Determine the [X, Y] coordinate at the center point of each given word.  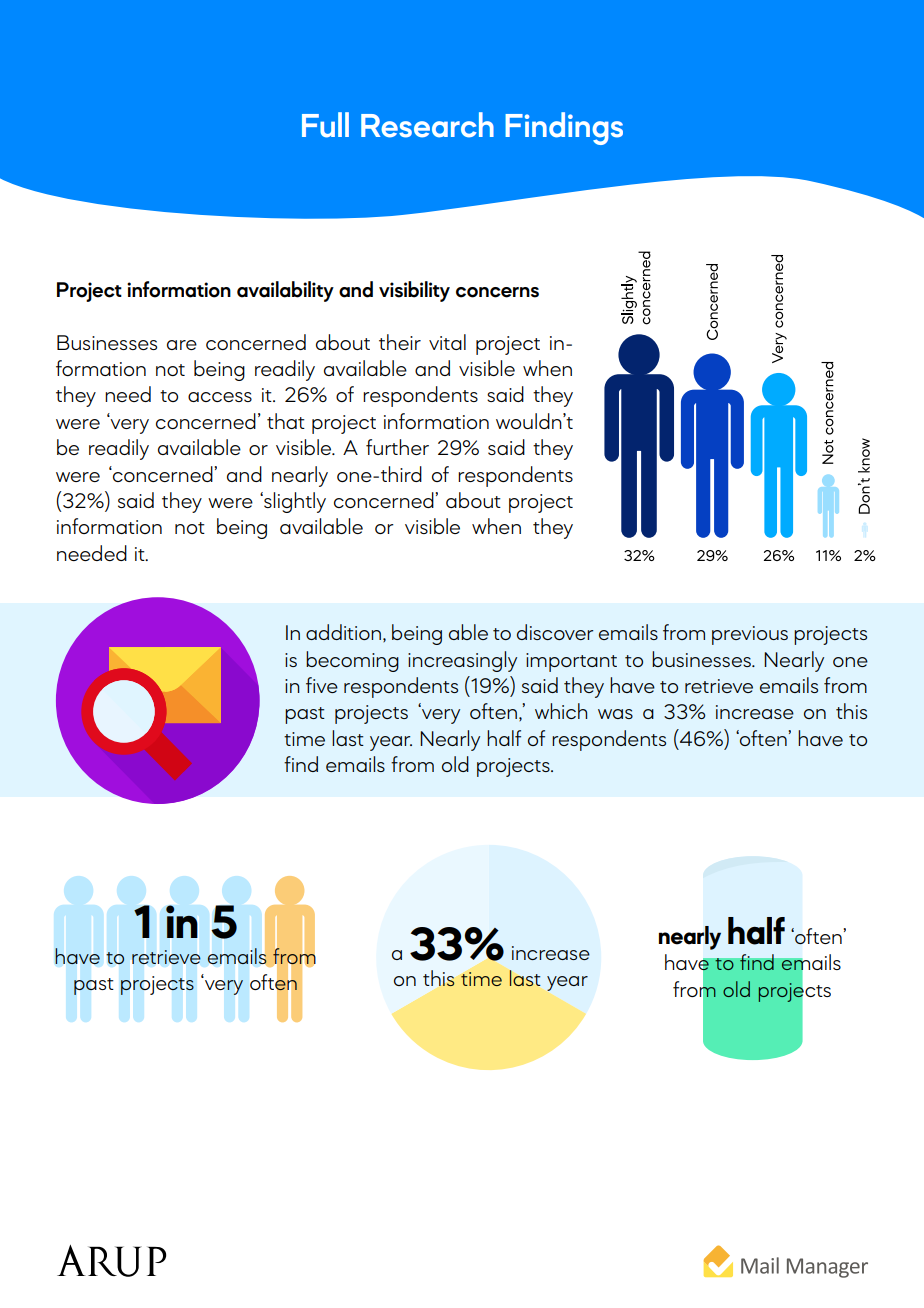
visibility [414, 291]
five [322, 685]
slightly [294, 502]
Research [427, 125]
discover [555, 632]
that [286, 421]
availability [285, 291]
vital [447, 342]
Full [325, 125]
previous [750, 635]
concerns [497, 292]
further [397, 447]
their [400, 342]
